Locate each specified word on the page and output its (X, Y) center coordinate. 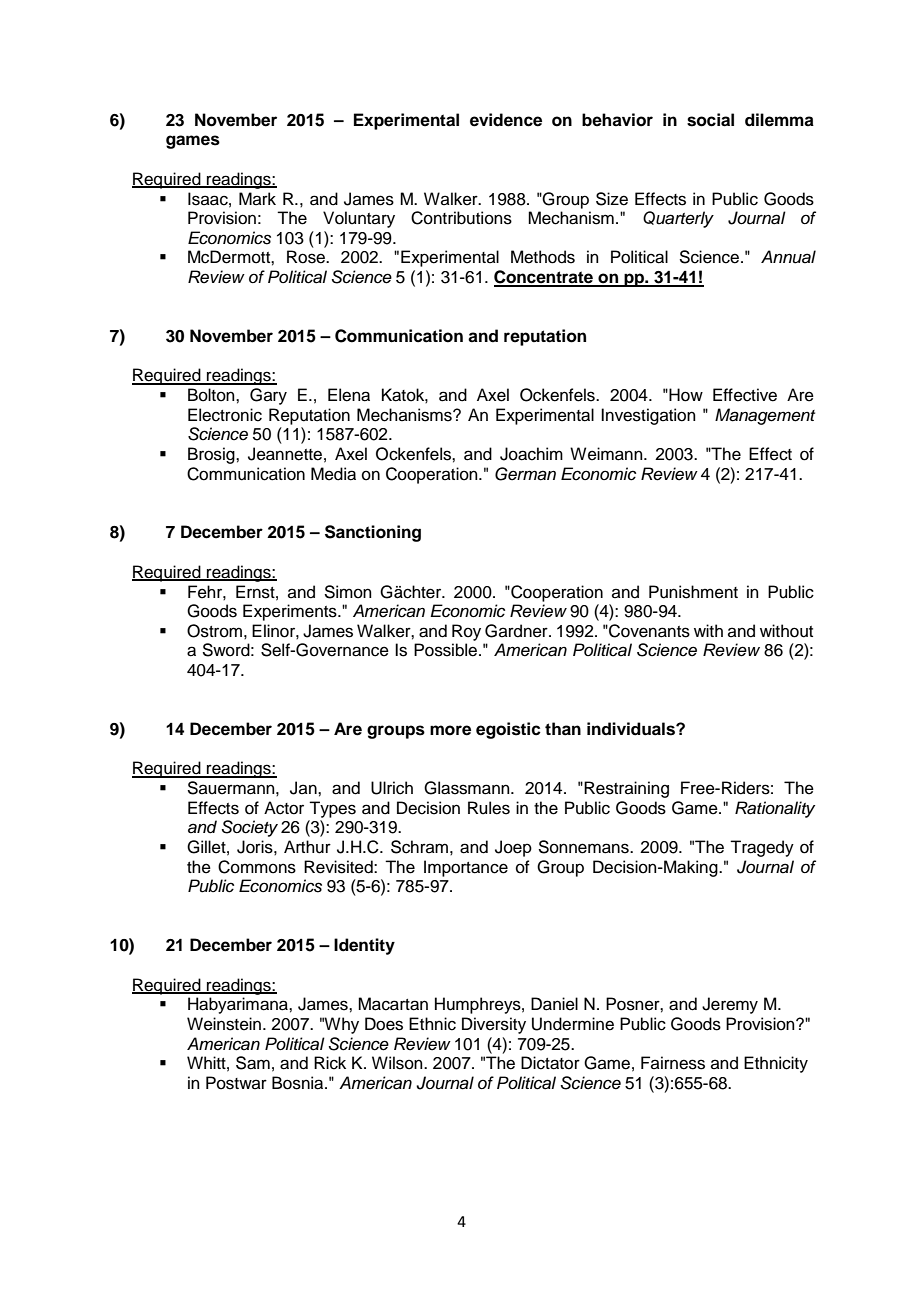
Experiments (291, 612)
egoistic (508, 730)
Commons (257, 867)
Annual (788, 257)
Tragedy (762, 848)
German (525, 474)
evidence (506, 120)
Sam (253, 1063)
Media (333, 474)
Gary (268, 396)
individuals (632, 729)
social (710, 120)
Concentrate (544, 278)
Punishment (693, 592)
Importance (466, 868)
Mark (257, 198)
